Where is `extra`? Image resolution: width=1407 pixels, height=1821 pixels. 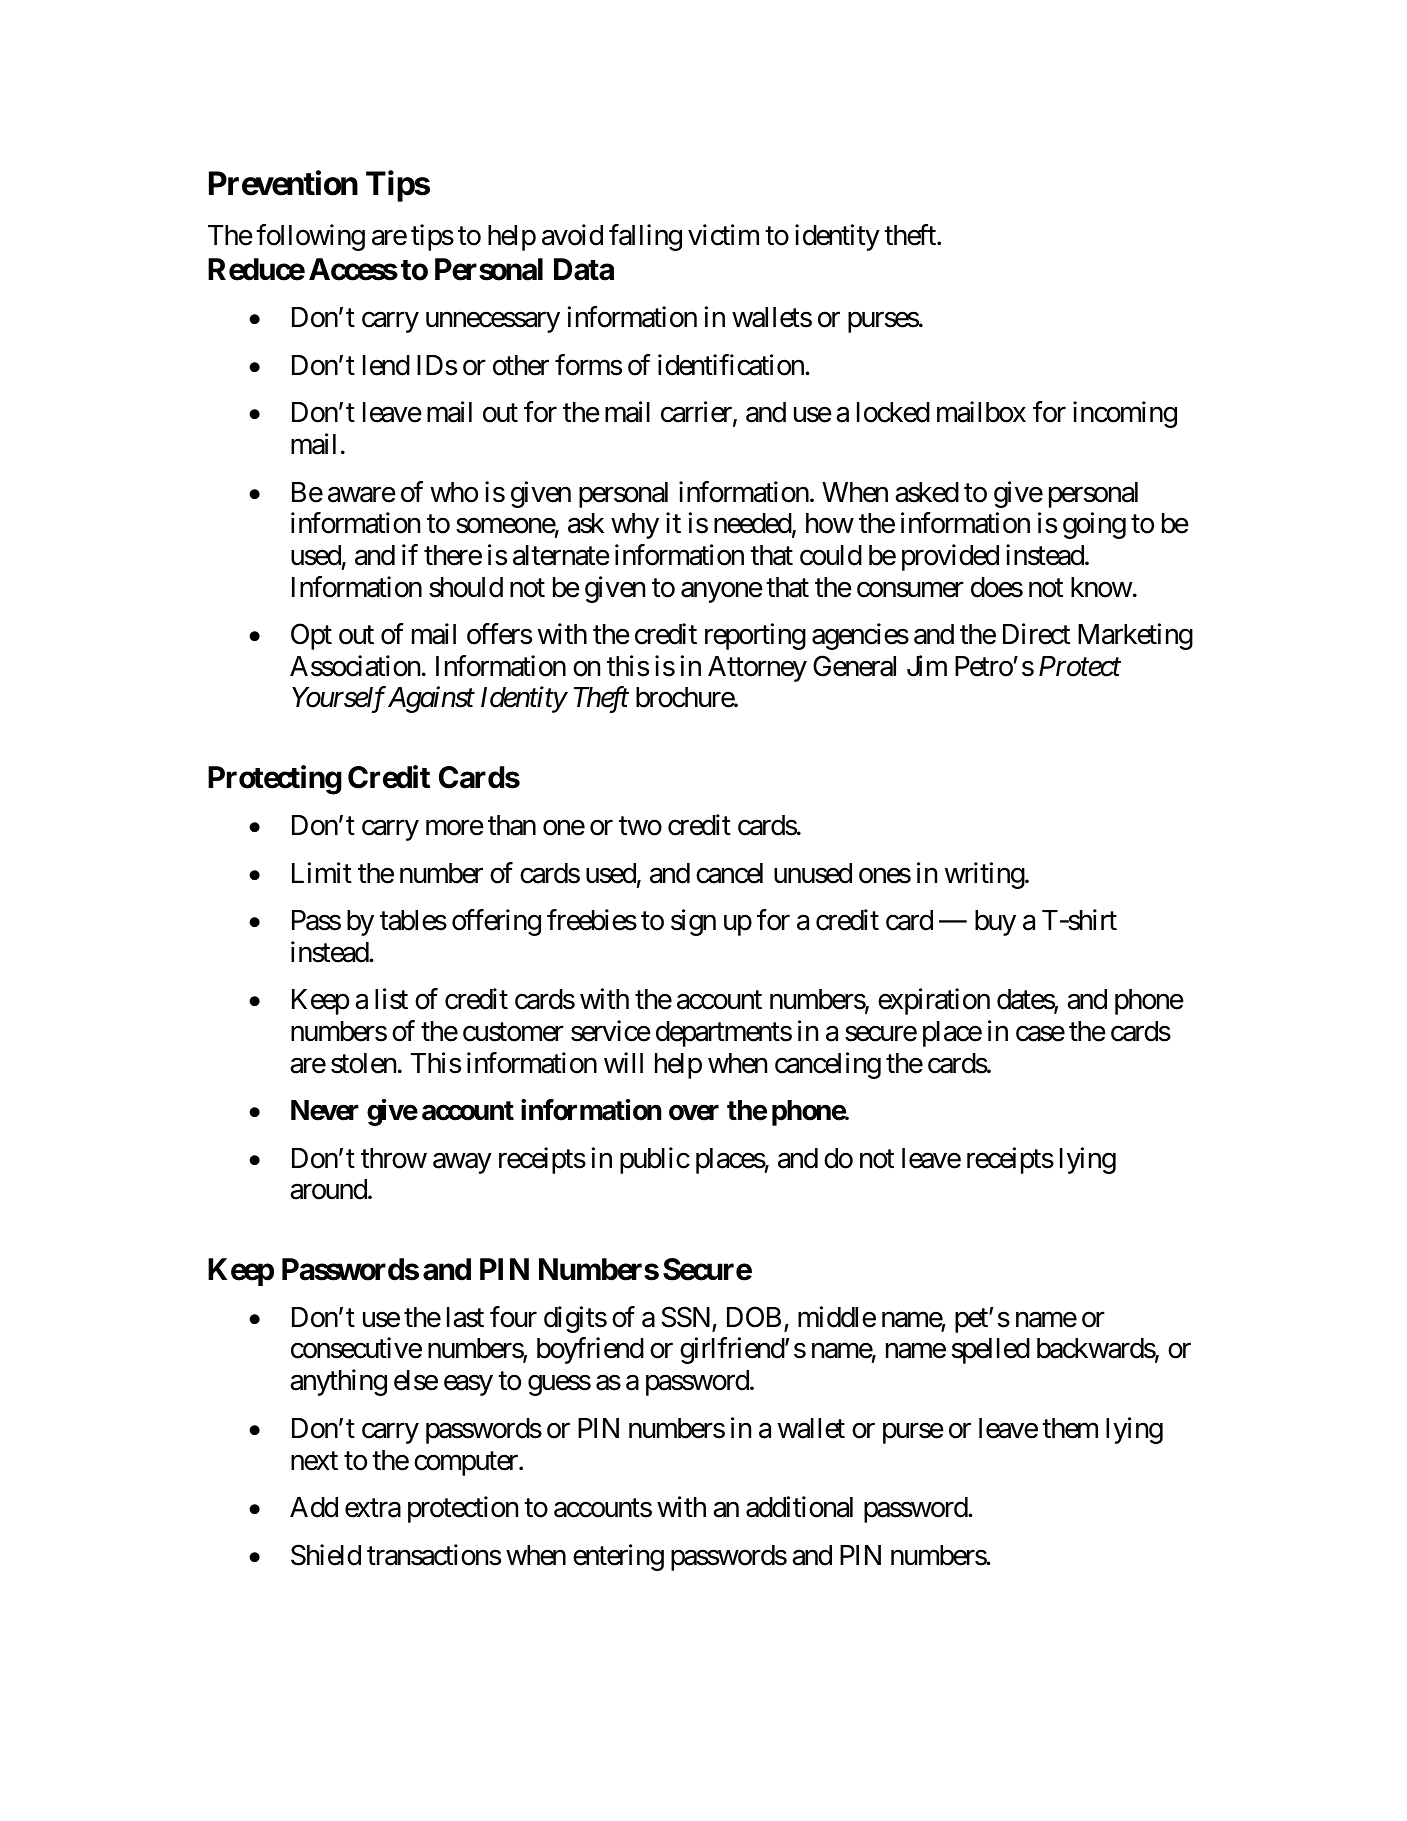
extra is located at coordinates (373, 1508).
